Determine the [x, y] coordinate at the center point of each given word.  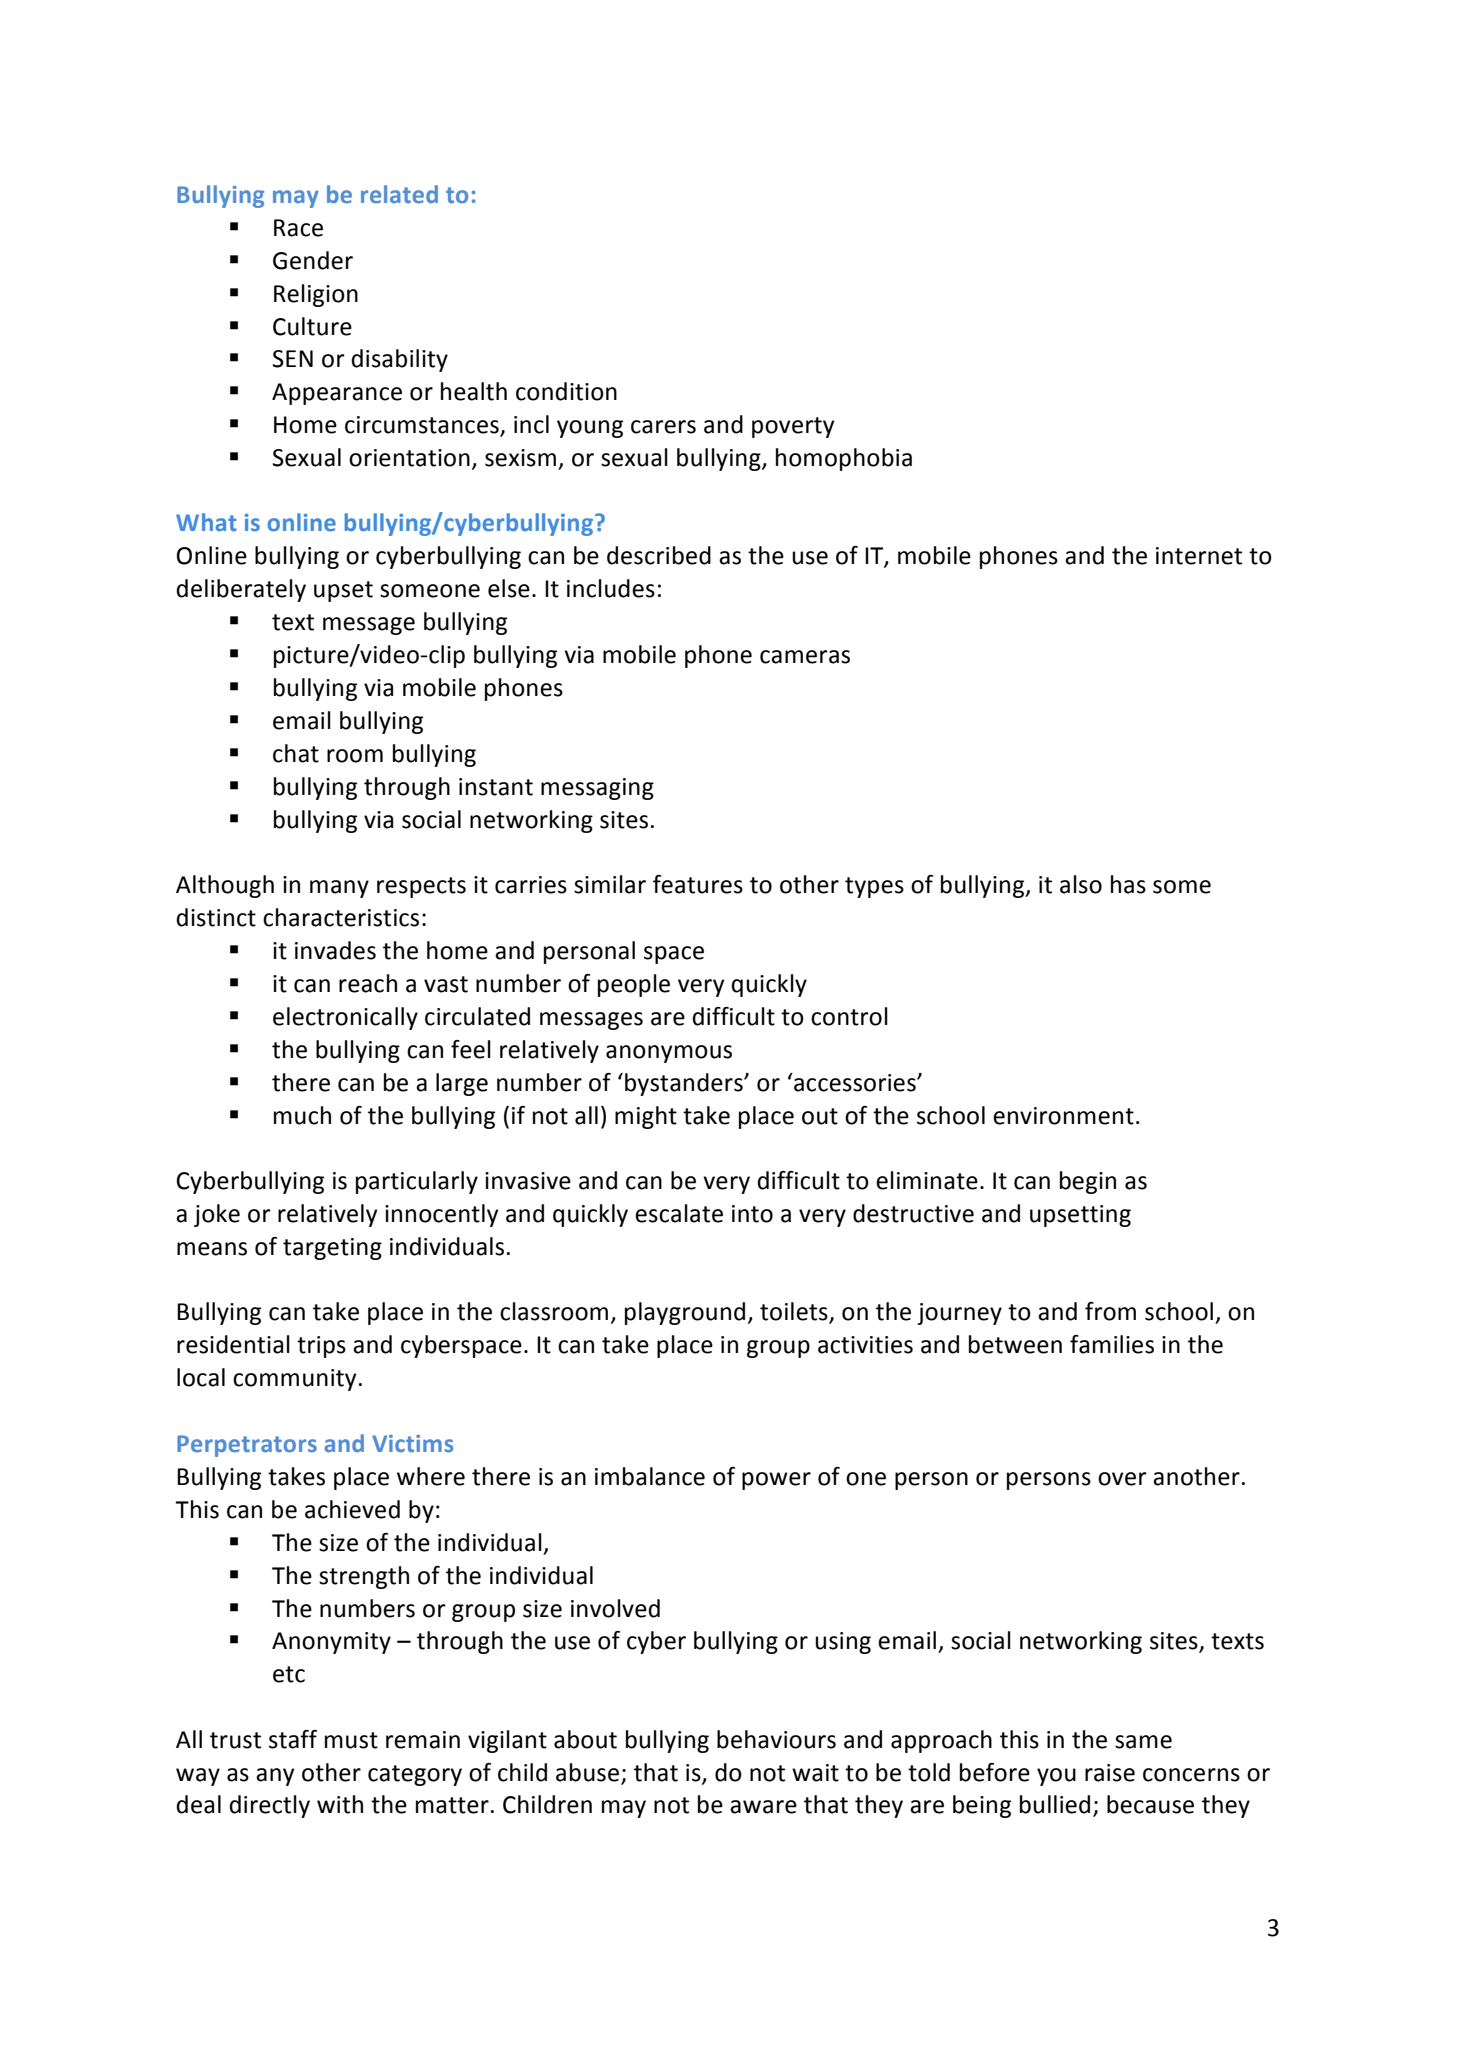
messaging [597, 789]
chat [296, 753]
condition [566, 391]
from [1110, 1311]
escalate [679, 1213]
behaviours [776, 1739]
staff [293, 1739]
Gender [313, 260]
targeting [332, 1249]
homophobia [844, 459]
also [1081, 884]
